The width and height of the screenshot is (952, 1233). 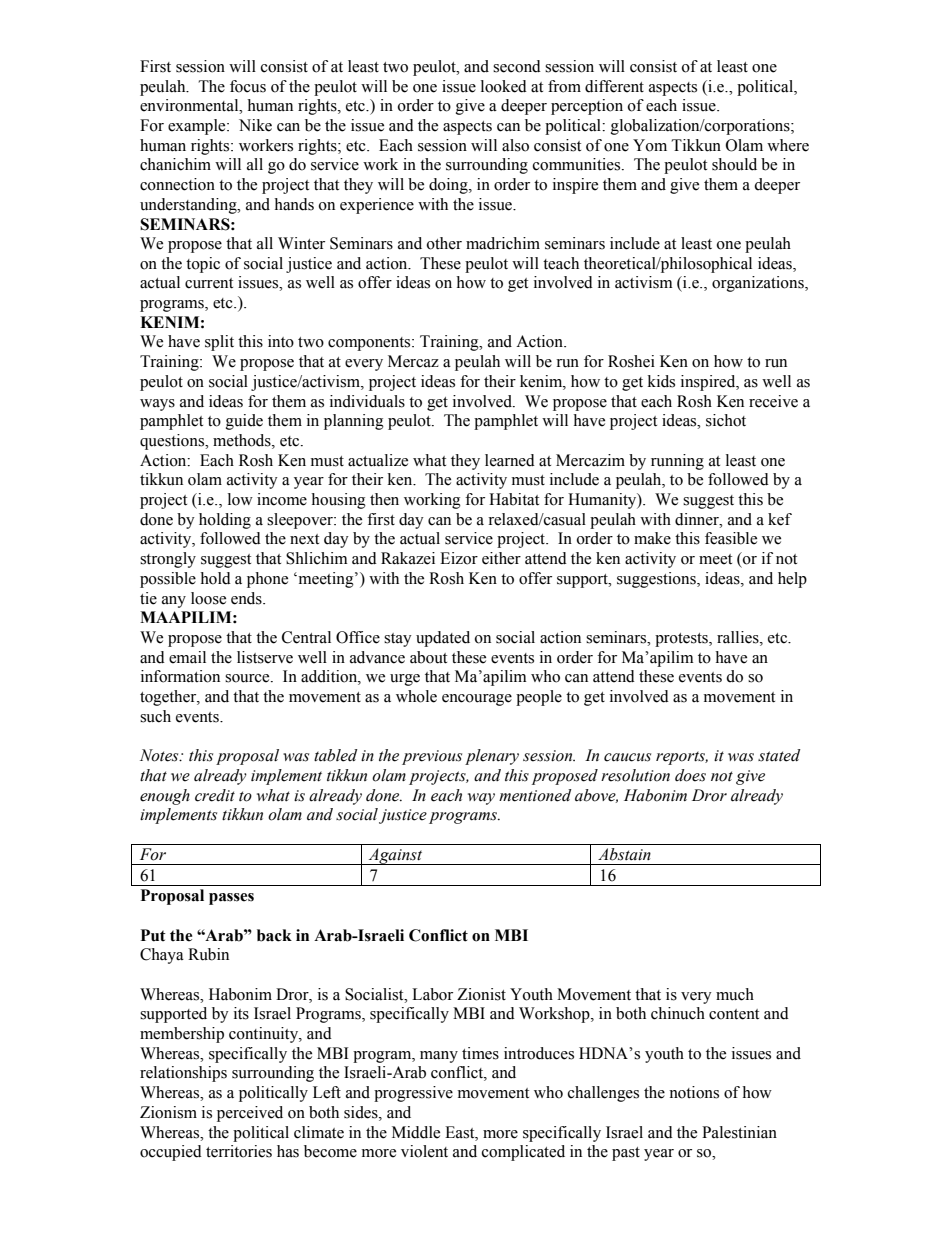 I want to click on perceived, so click(x=250, y=1114).
